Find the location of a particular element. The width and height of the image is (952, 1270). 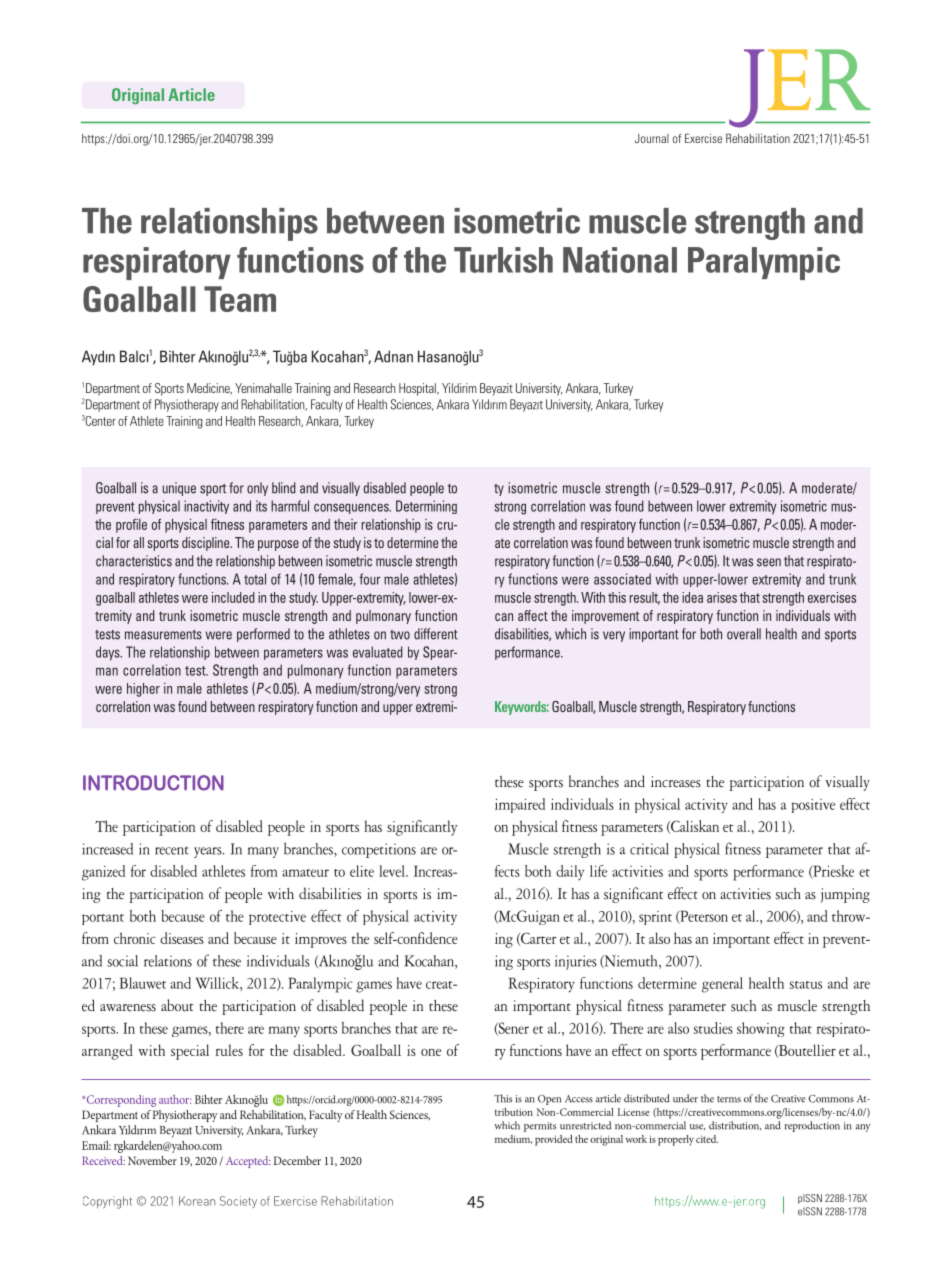

Turkish is located at coordinates (503, 260).
